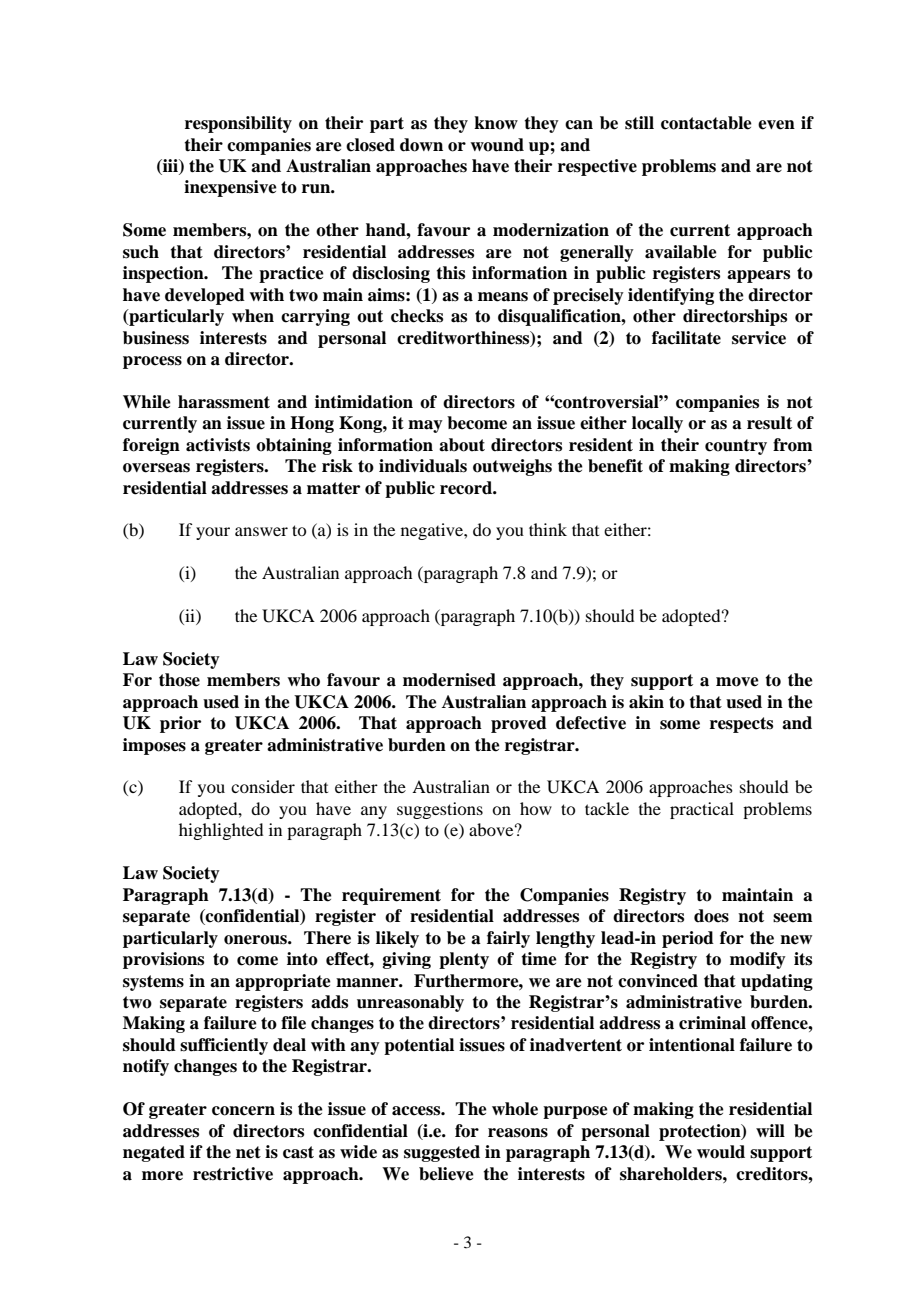 The image size is (924, 1308). Describe the element at coordinates (221, 831) in the page. I see `highlighted` at that location.
